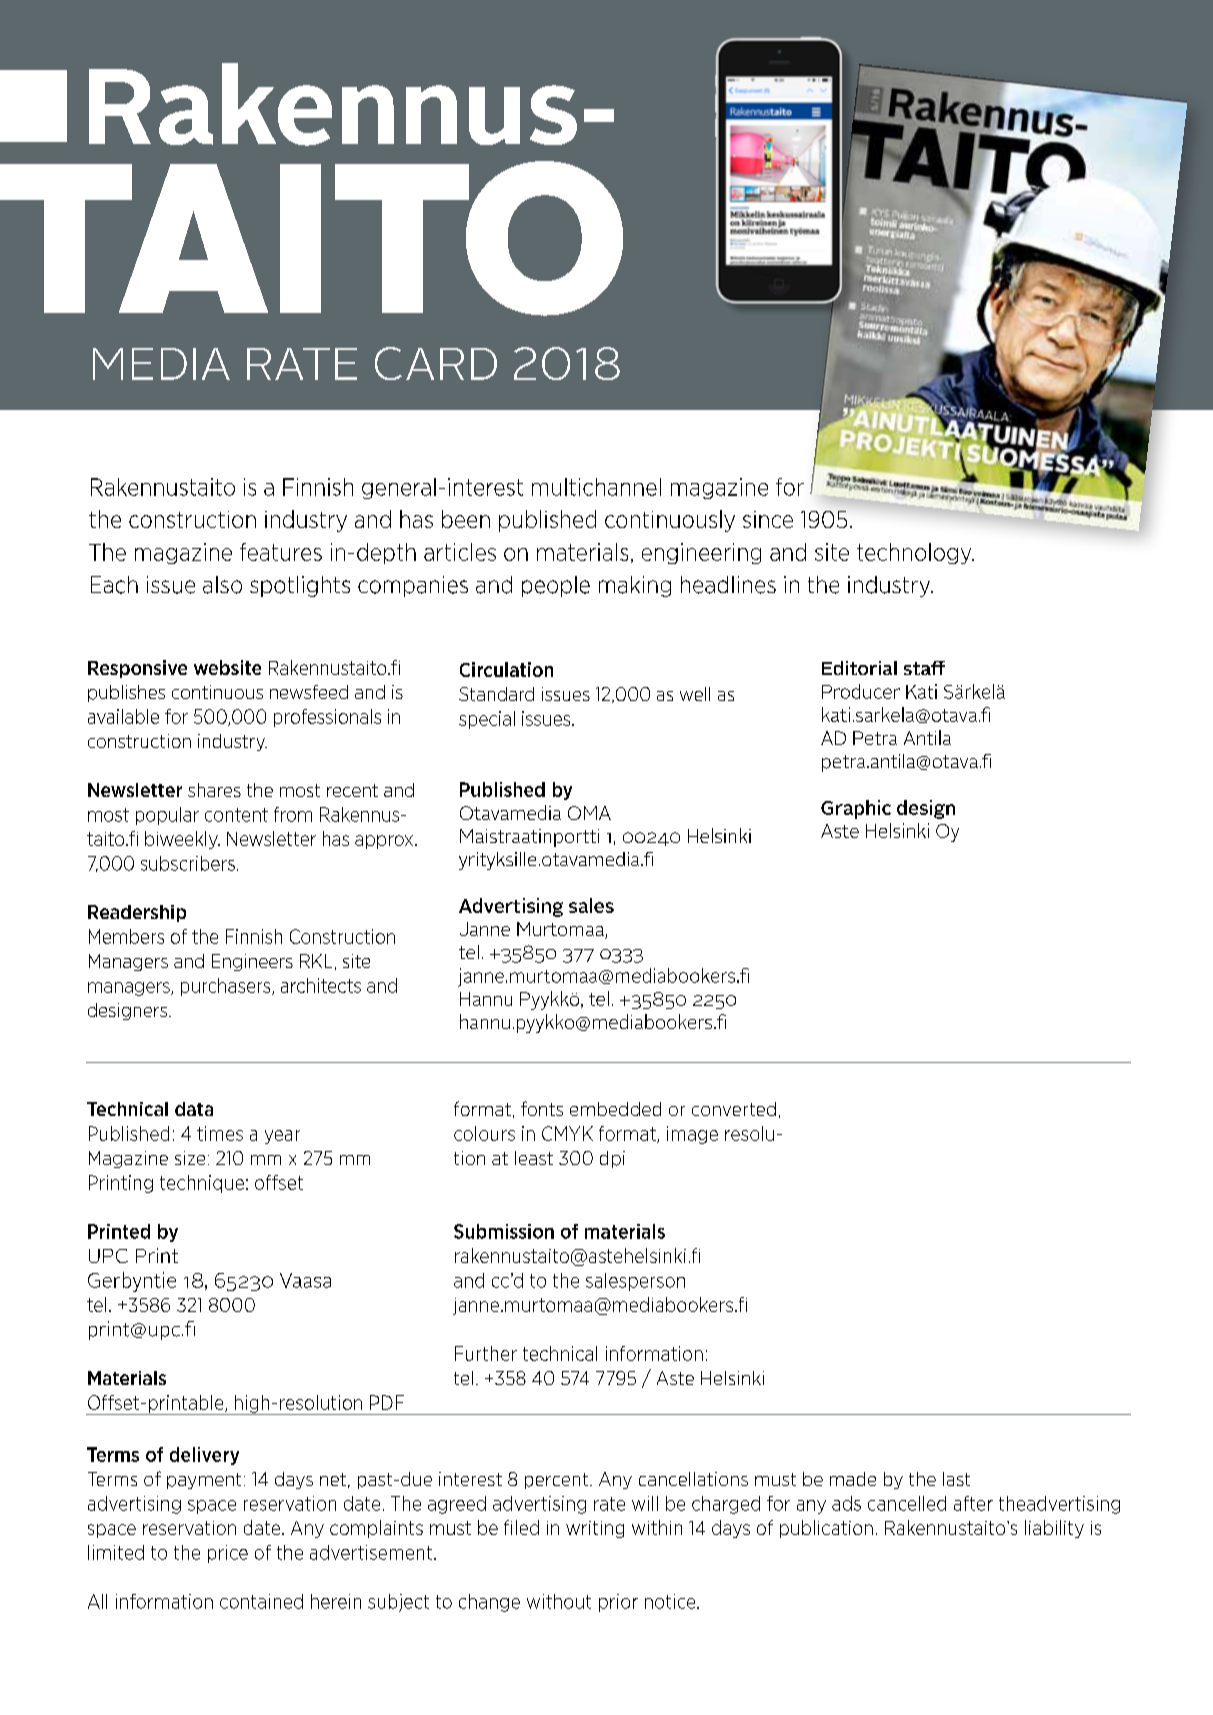 Image resolution: width=1213 pixels, height=1715 pixels. I want to click on CARD, so click(436, 363).
